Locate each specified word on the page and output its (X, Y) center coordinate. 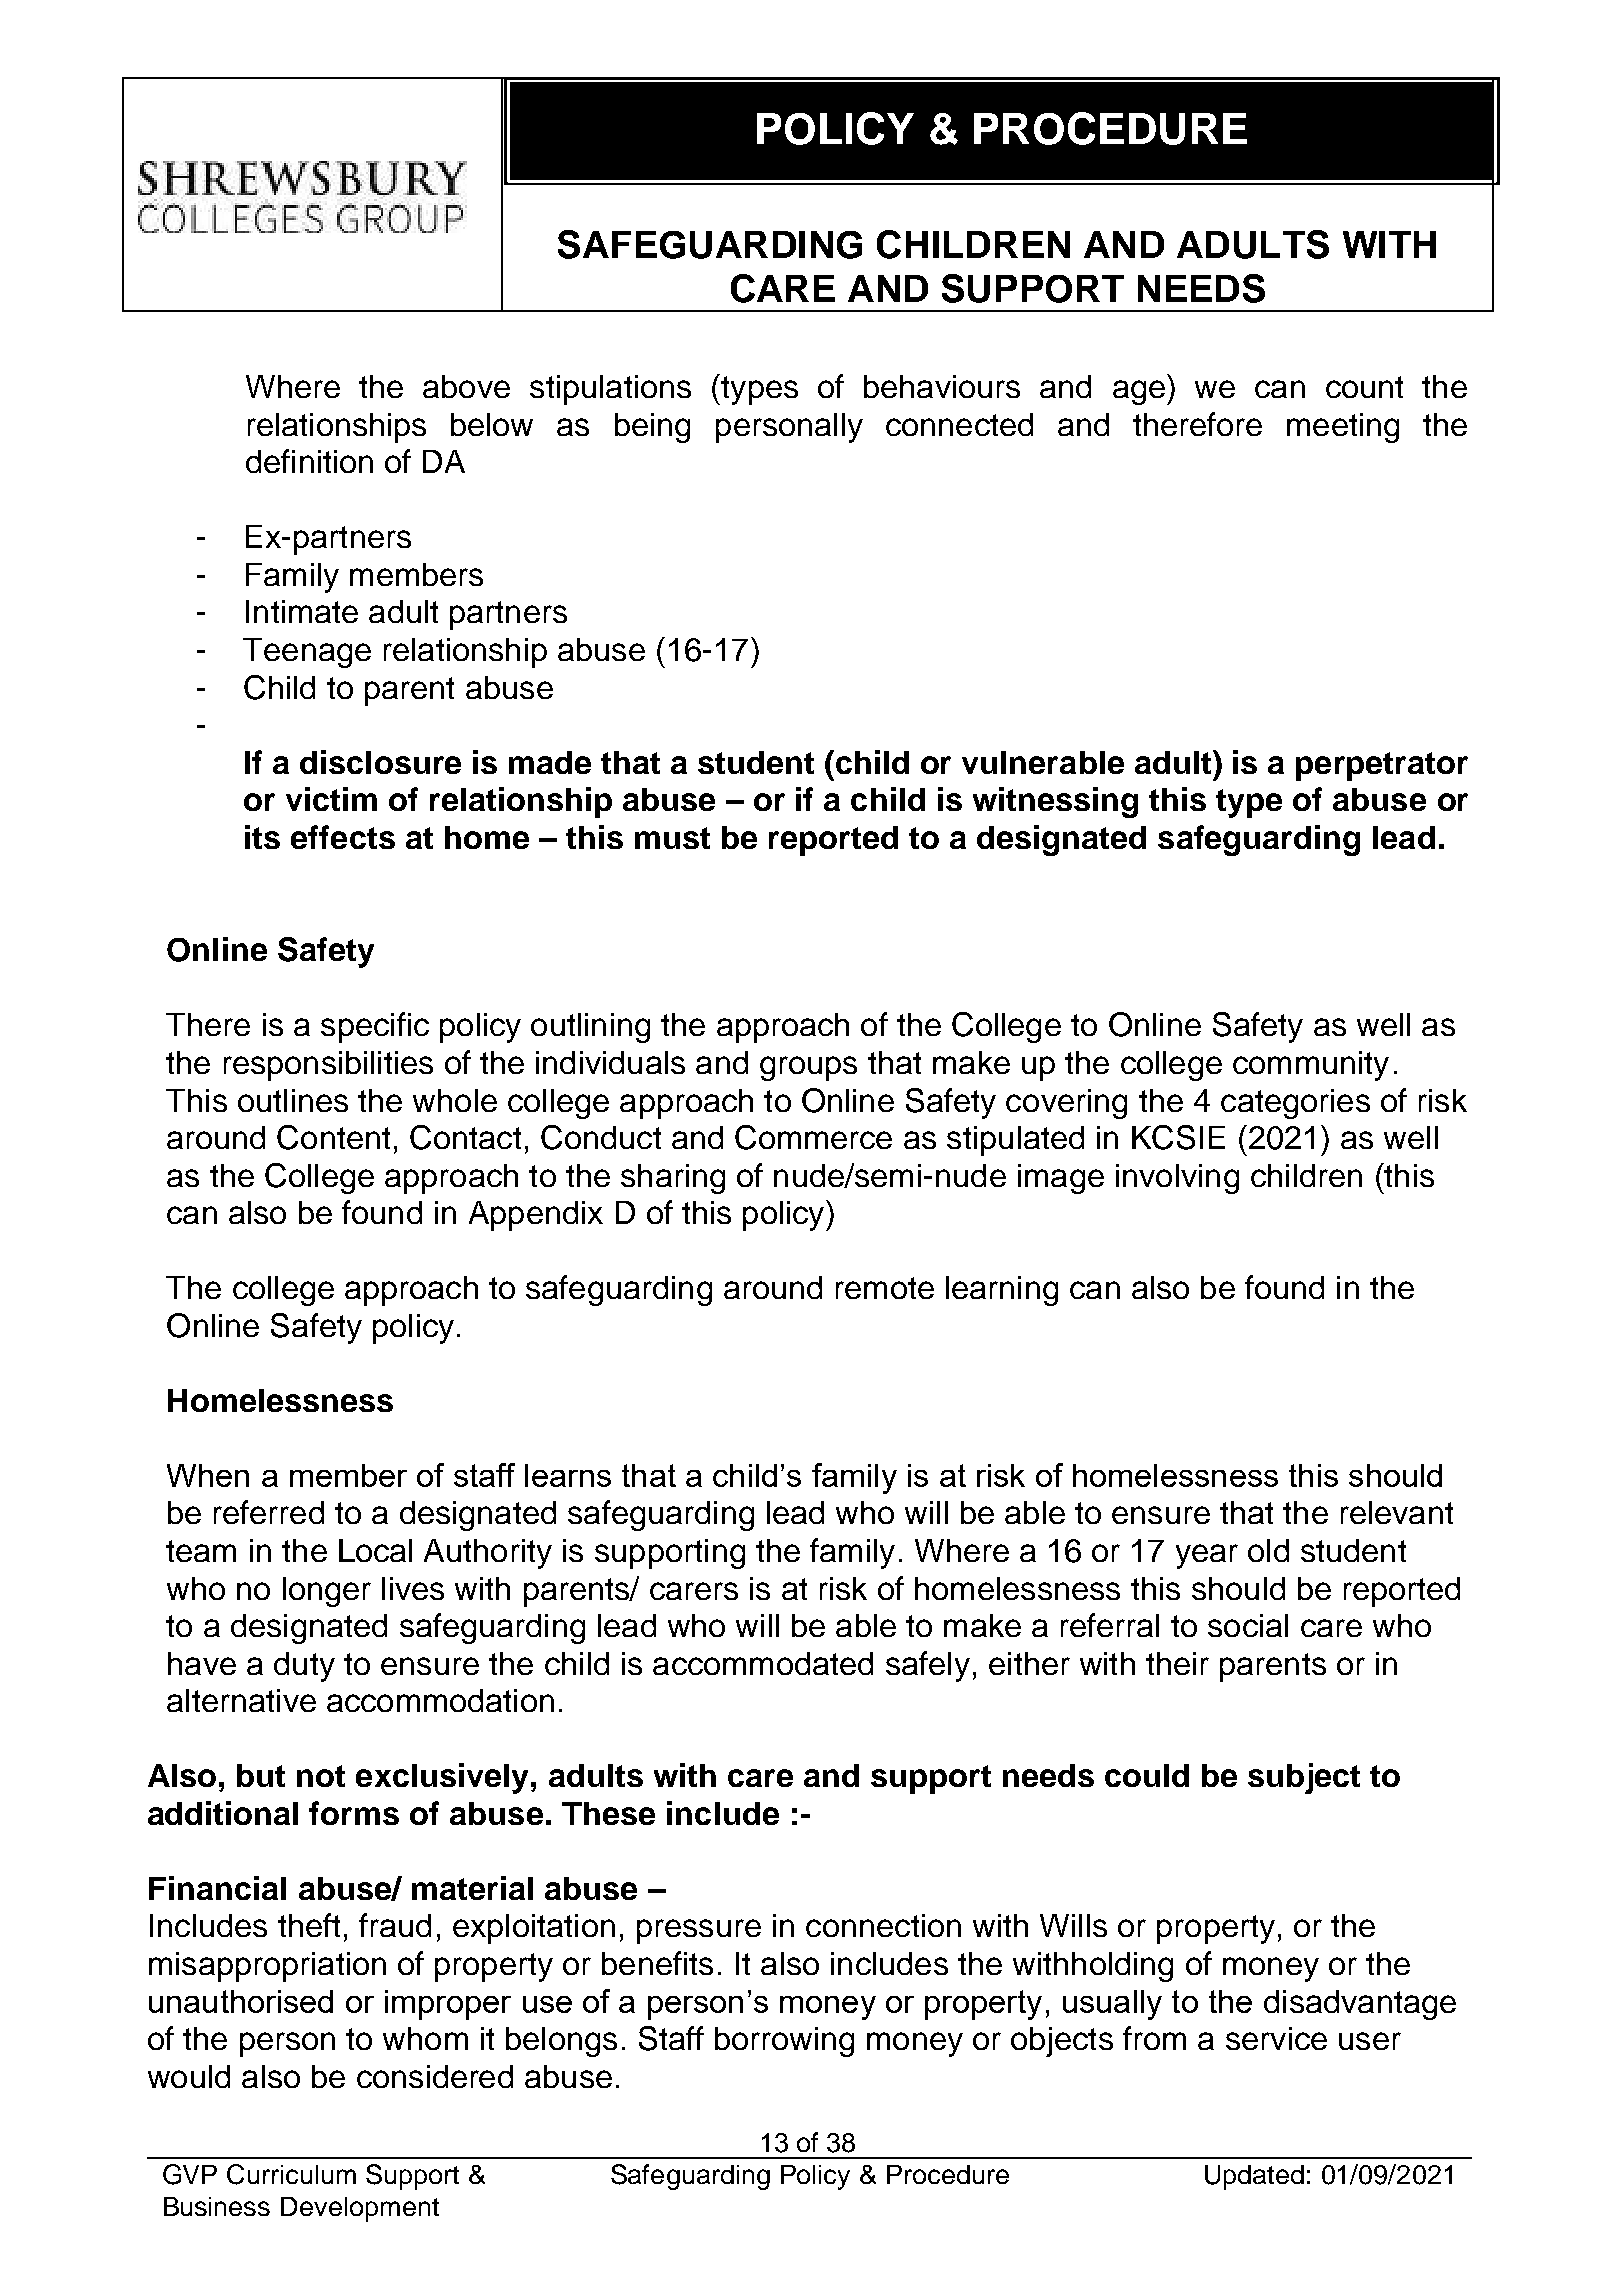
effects (343, 837)
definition (309, 461)
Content (333, 1137)
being (652, 428)
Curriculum (291, 2174)
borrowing (784, 2042)
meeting (1343, 428)
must (672, 838)
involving (1177, 1179)
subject (1304, 1778)
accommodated (763, 1663)
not (321, 1776)
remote (885, 1288)
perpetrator (1382, 766)
